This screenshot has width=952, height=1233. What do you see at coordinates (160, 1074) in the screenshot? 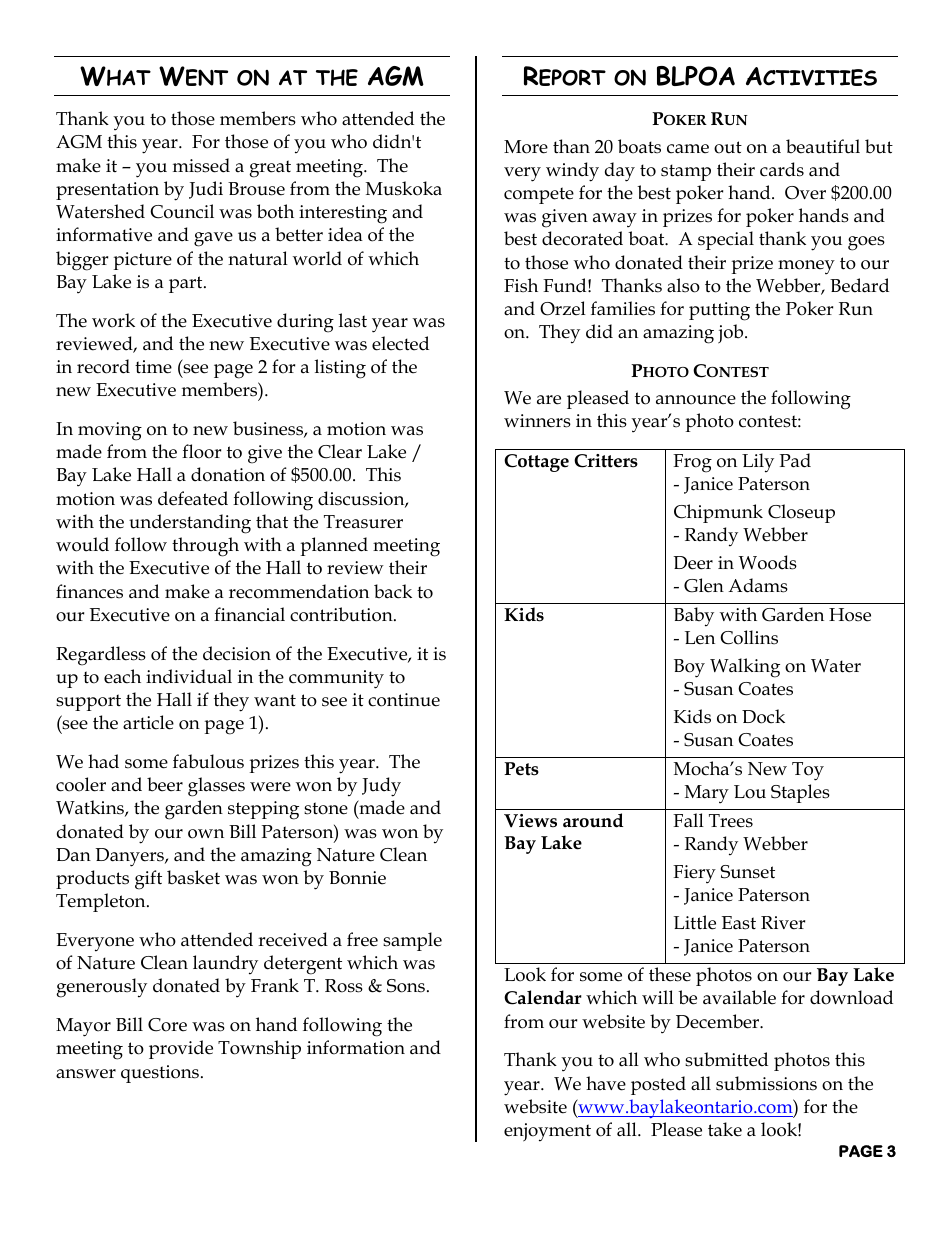
I see `questions` at bounding box center [160, 1074].
